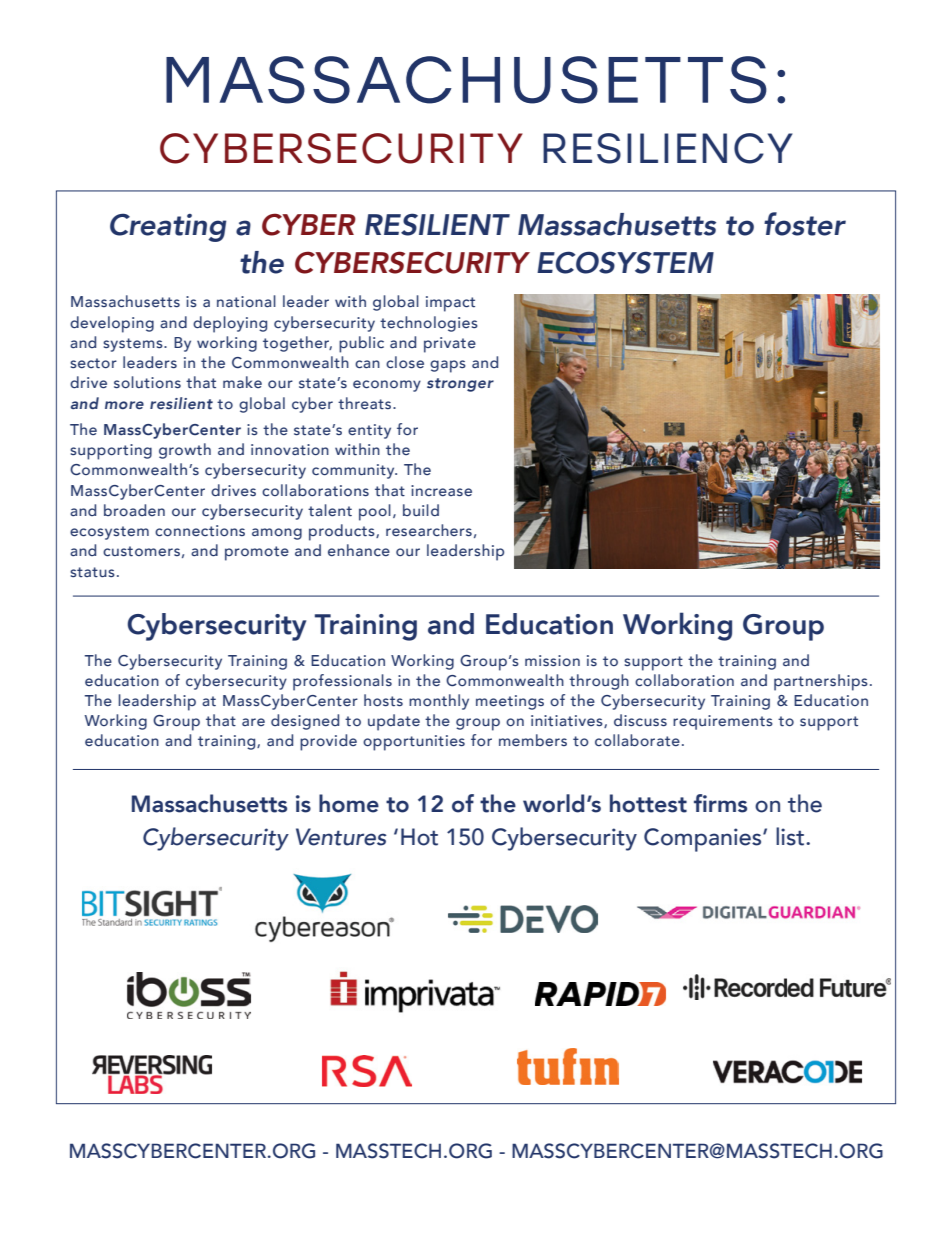  I want to click on increase, so click(441, 490).
